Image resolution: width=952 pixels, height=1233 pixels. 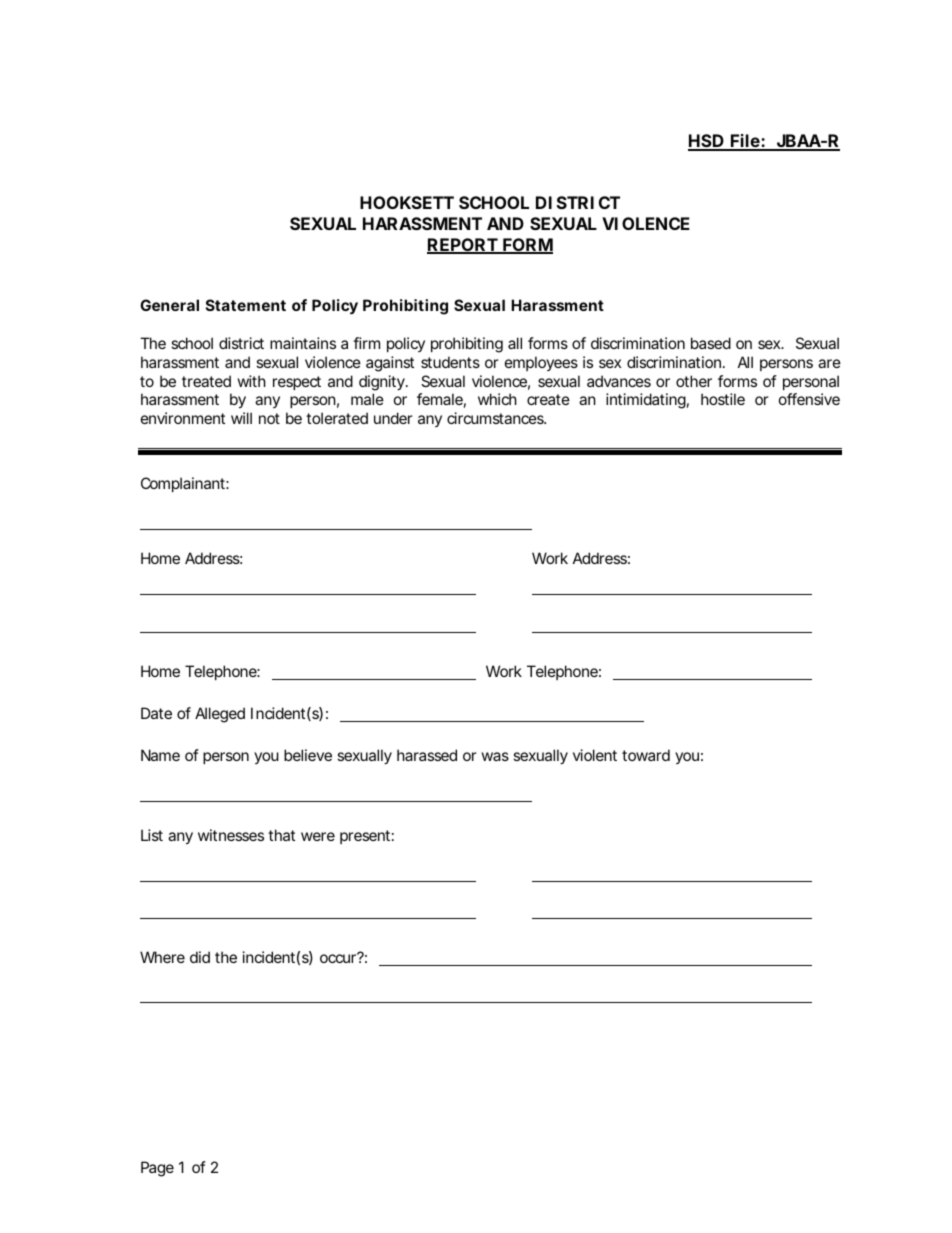 I want to click on Statement, so click(x=246, y=305).
